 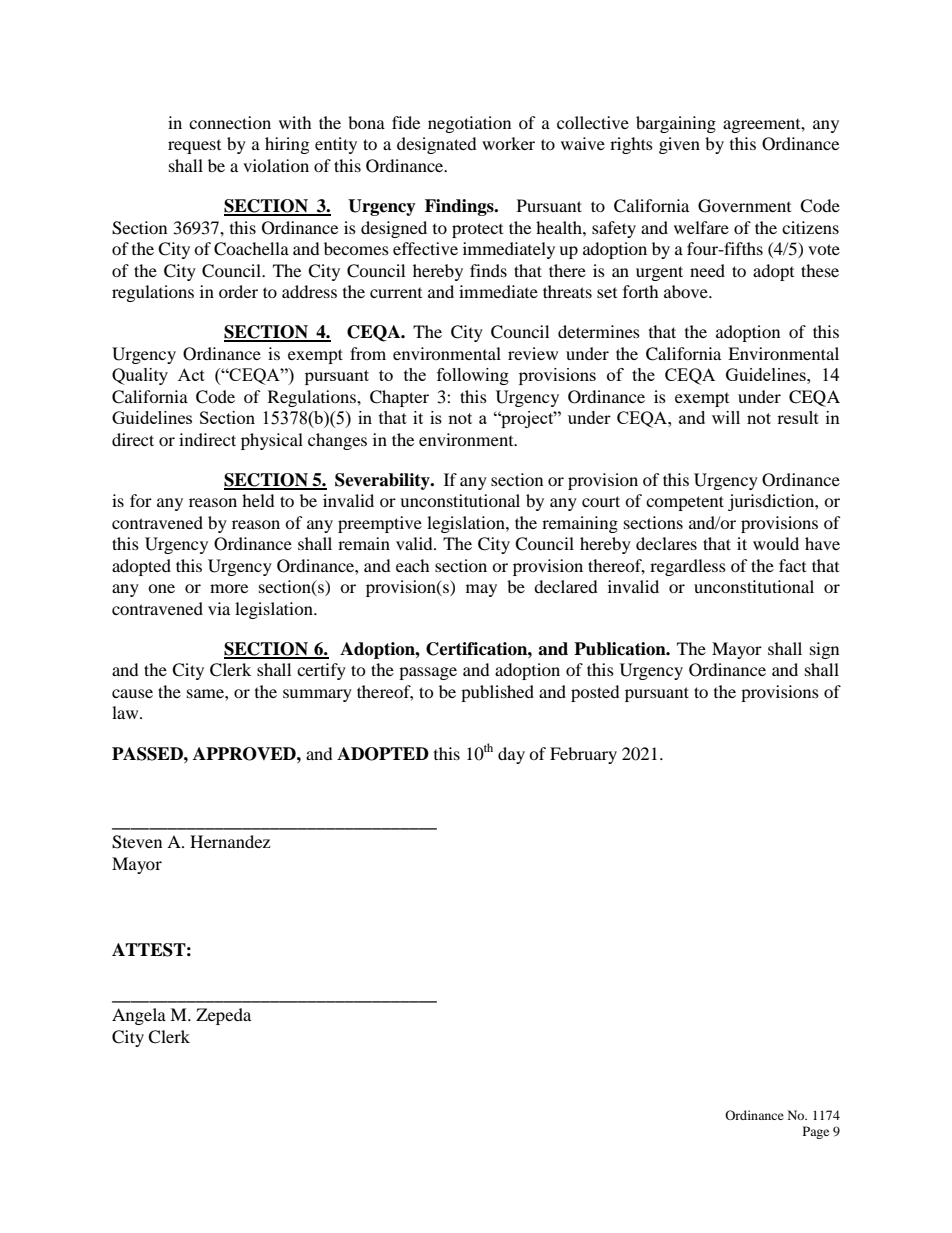 I want to click on February, so click(x=583, y=755).
